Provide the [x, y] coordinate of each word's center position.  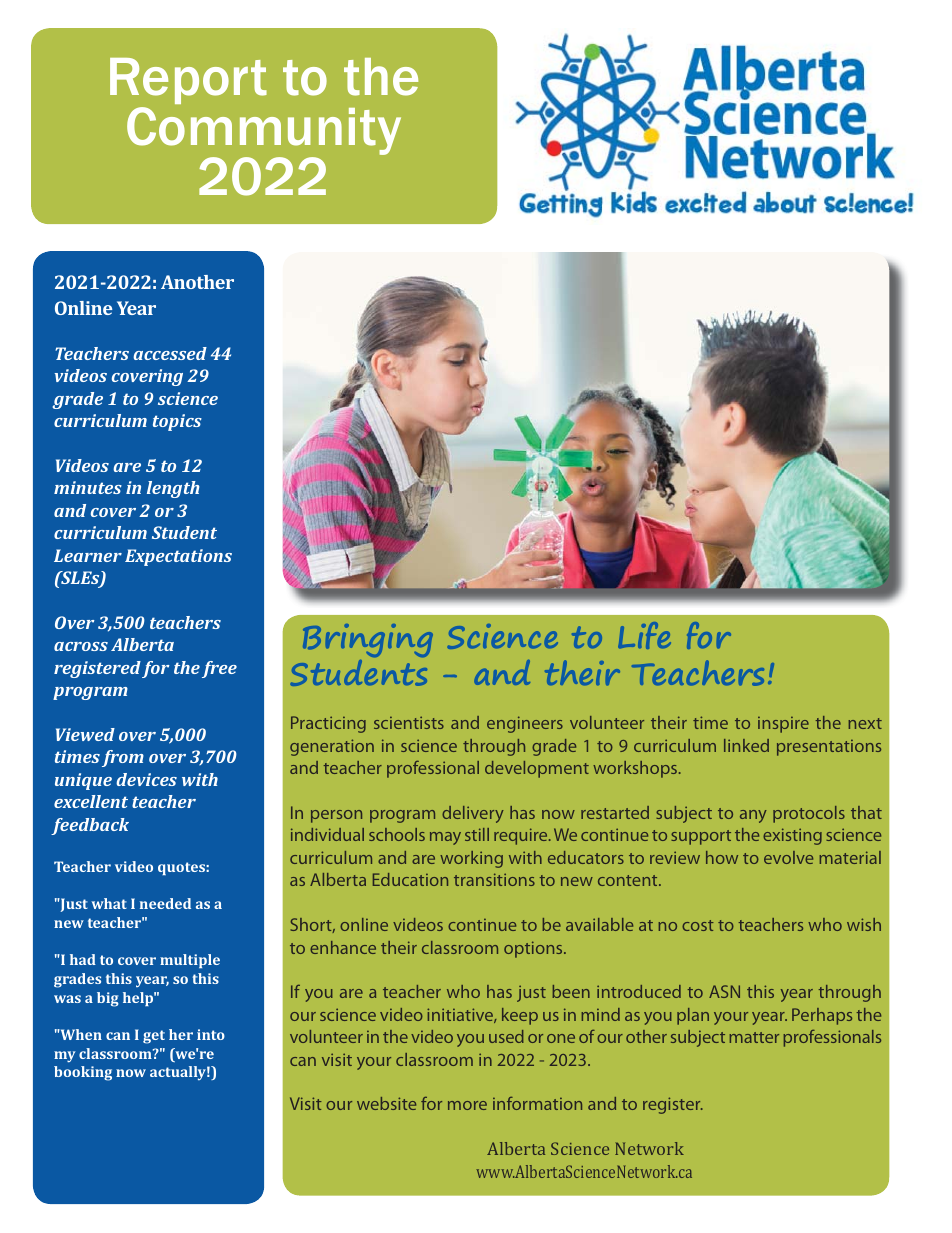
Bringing [368, 640]
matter [754, 1037]
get [154, 1037]
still [477, 834]
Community [264, 132]
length [173, 489]
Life [644, 635]
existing [792, 836]
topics [177, 422]
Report [188, 83]
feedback [90, 826]
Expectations [178, 557]
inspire [783, 725]
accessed [170, 353]
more [467, 1105]
